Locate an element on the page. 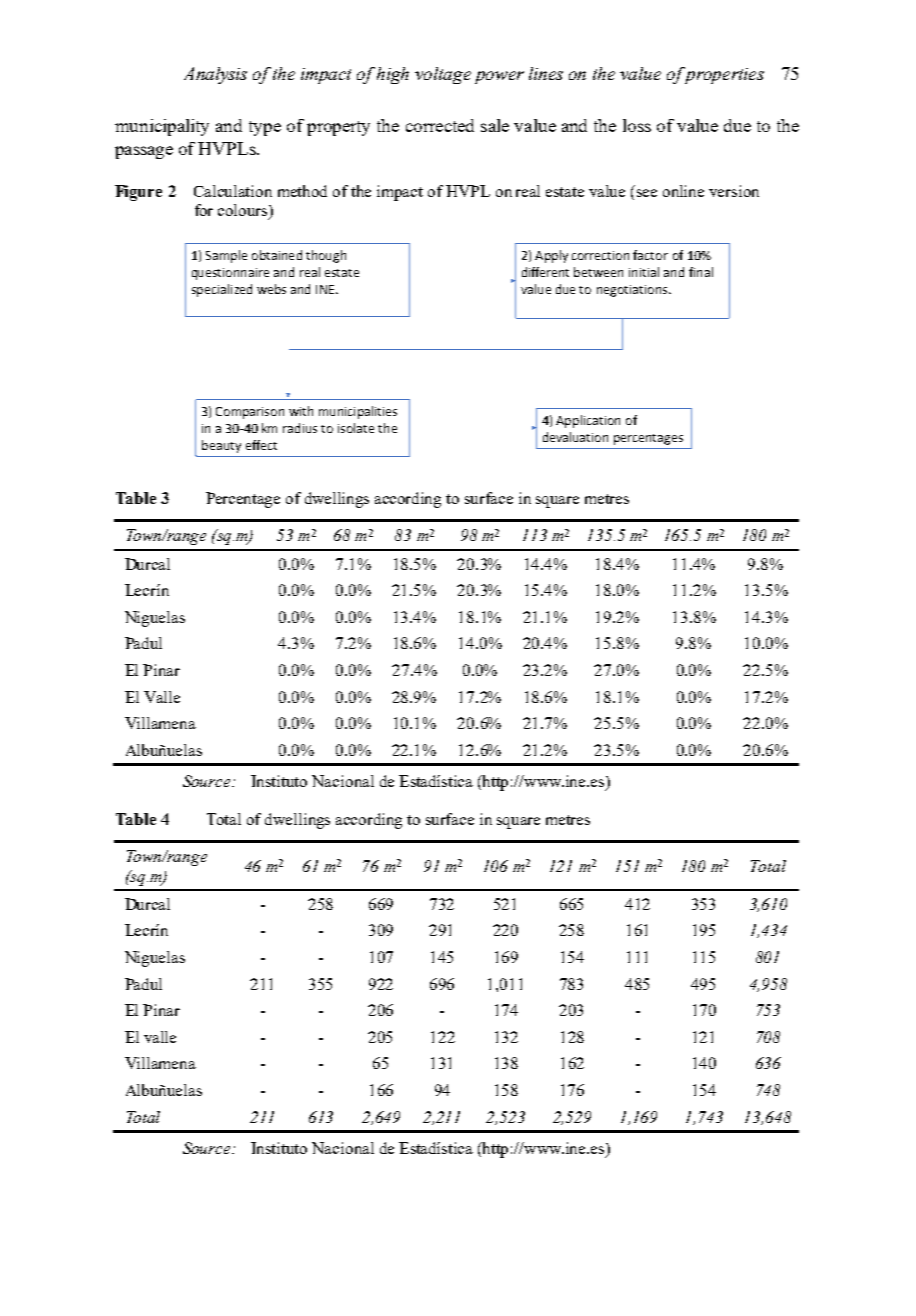 The image size is (916, 1316). voltage is located at coordinates (443, 75).
